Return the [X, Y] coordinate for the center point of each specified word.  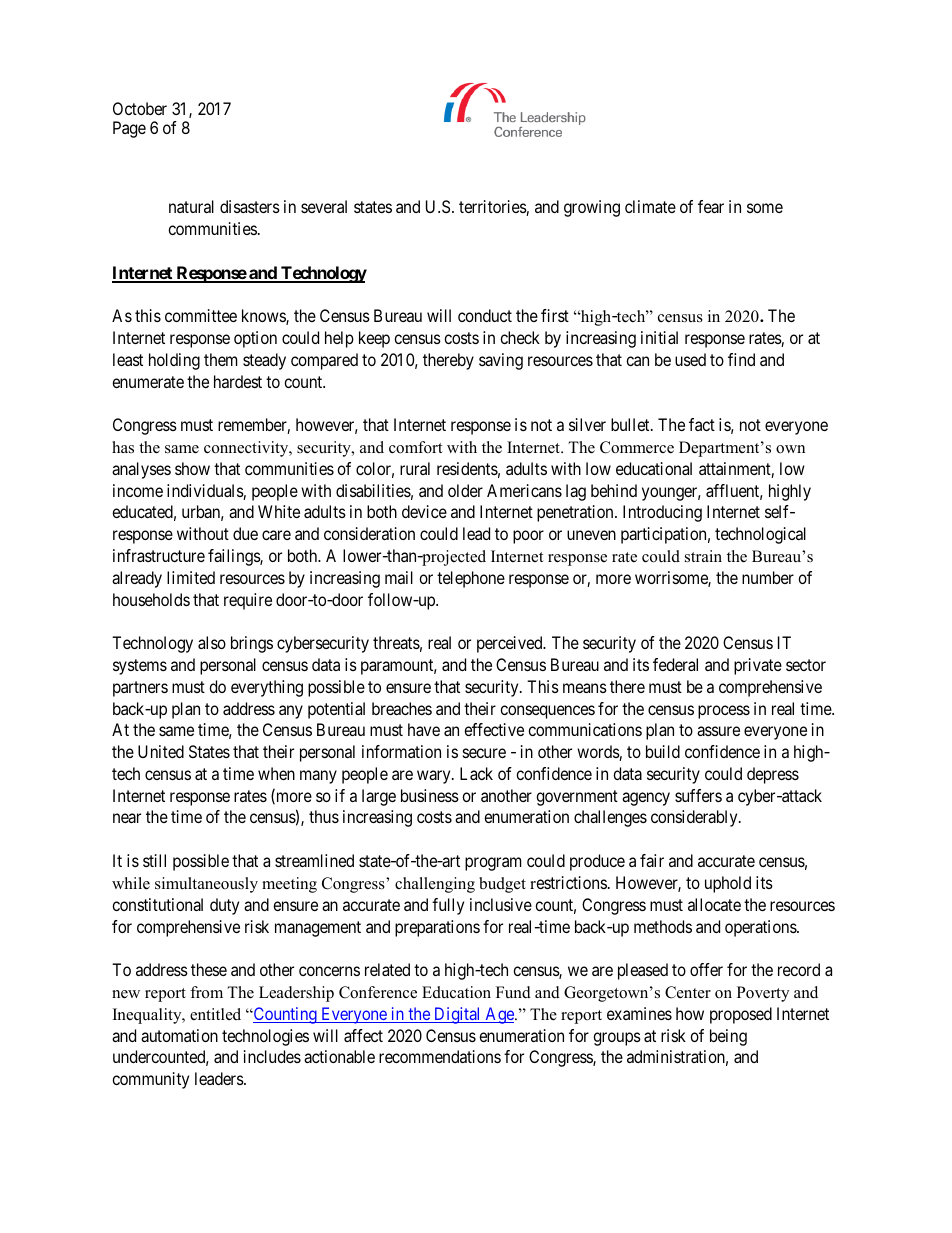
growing [592, 208]
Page [129, 129]
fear [711, 206]
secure [484, 753]
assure [718, 731]
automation [179, 1035]
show [192, 468]
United [161, 751]
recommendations [440, 1056]
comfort [415, 447]
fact [702, 424]
